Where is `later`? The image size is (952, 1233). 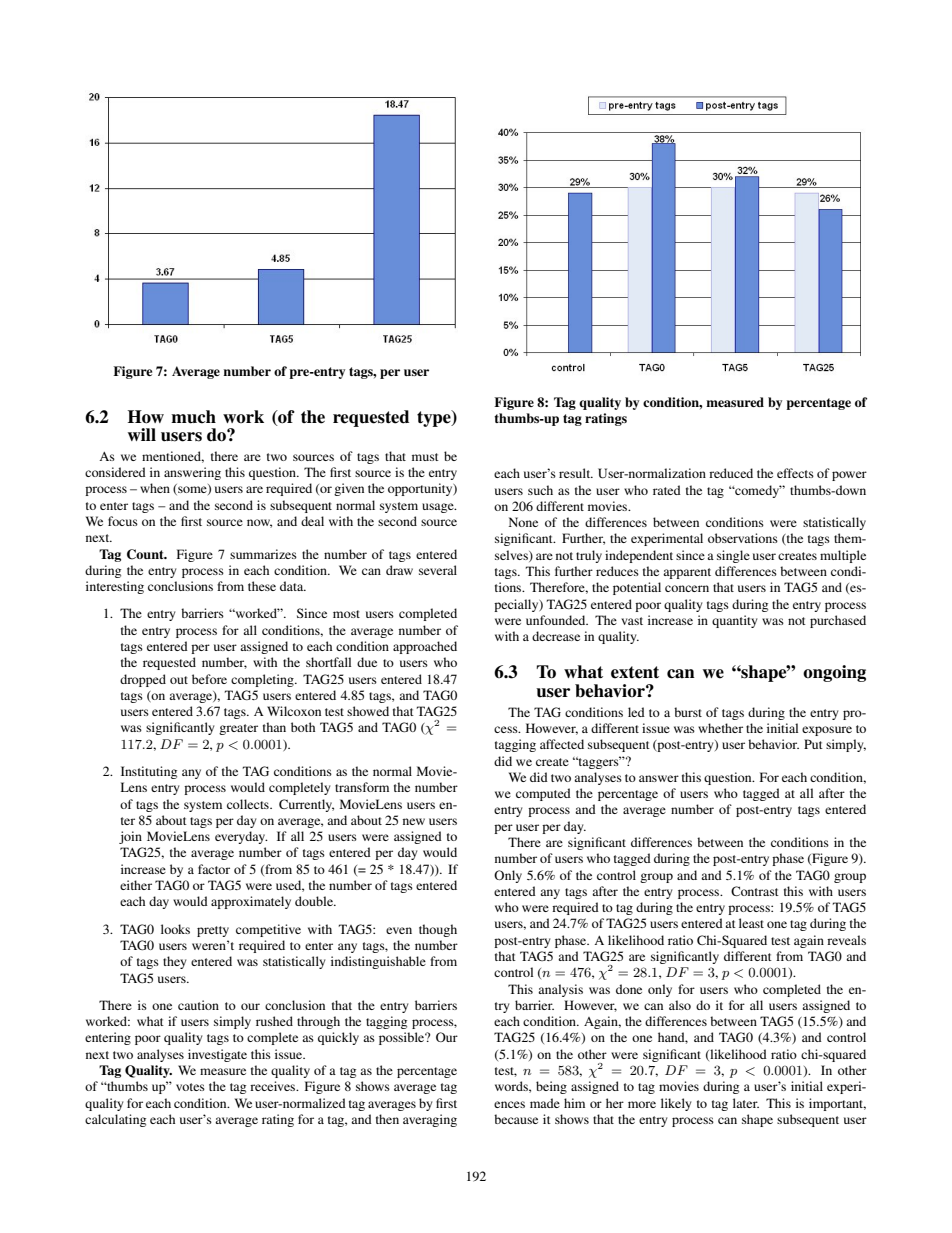 later is located at coordinates (746, 1103).
